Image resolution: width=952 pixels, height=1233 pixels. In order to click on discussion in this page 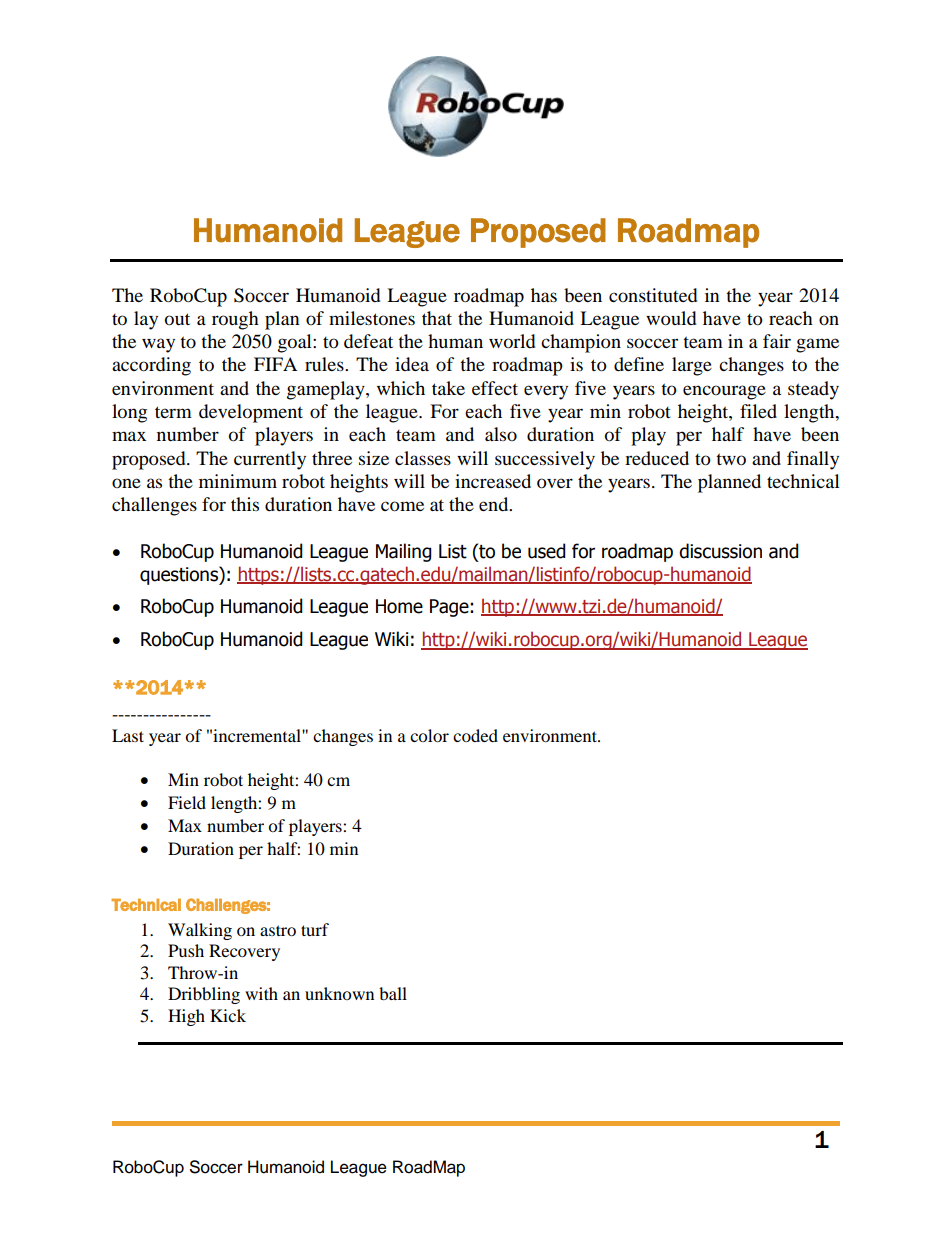, I will do `click(720, 551)`.
